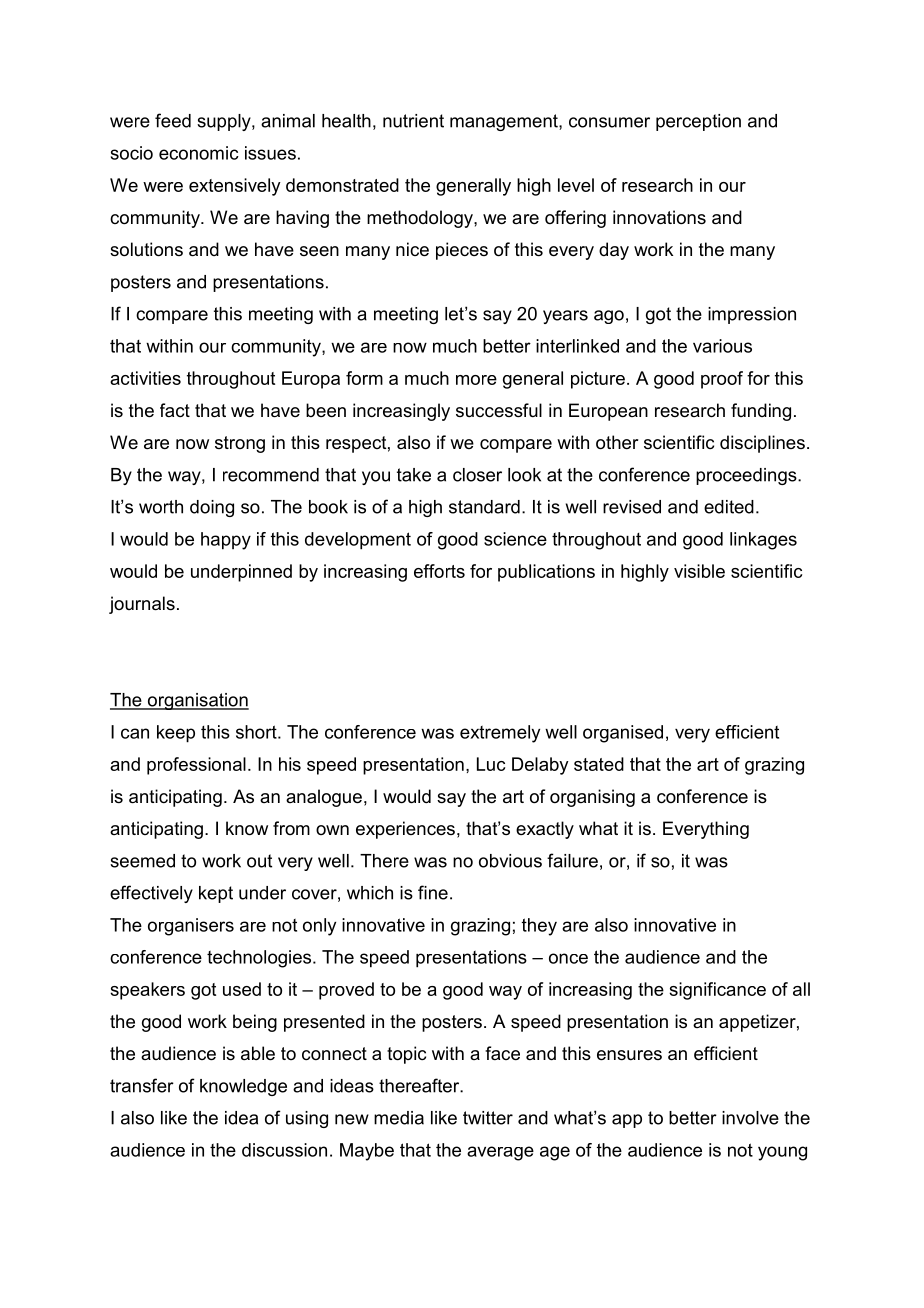 Image resolution: width=924 pixels, height=1308 pixels. What do you see at coordinates (572, 860) in the page?
I see `failure` at bounding box center [572, 860].
